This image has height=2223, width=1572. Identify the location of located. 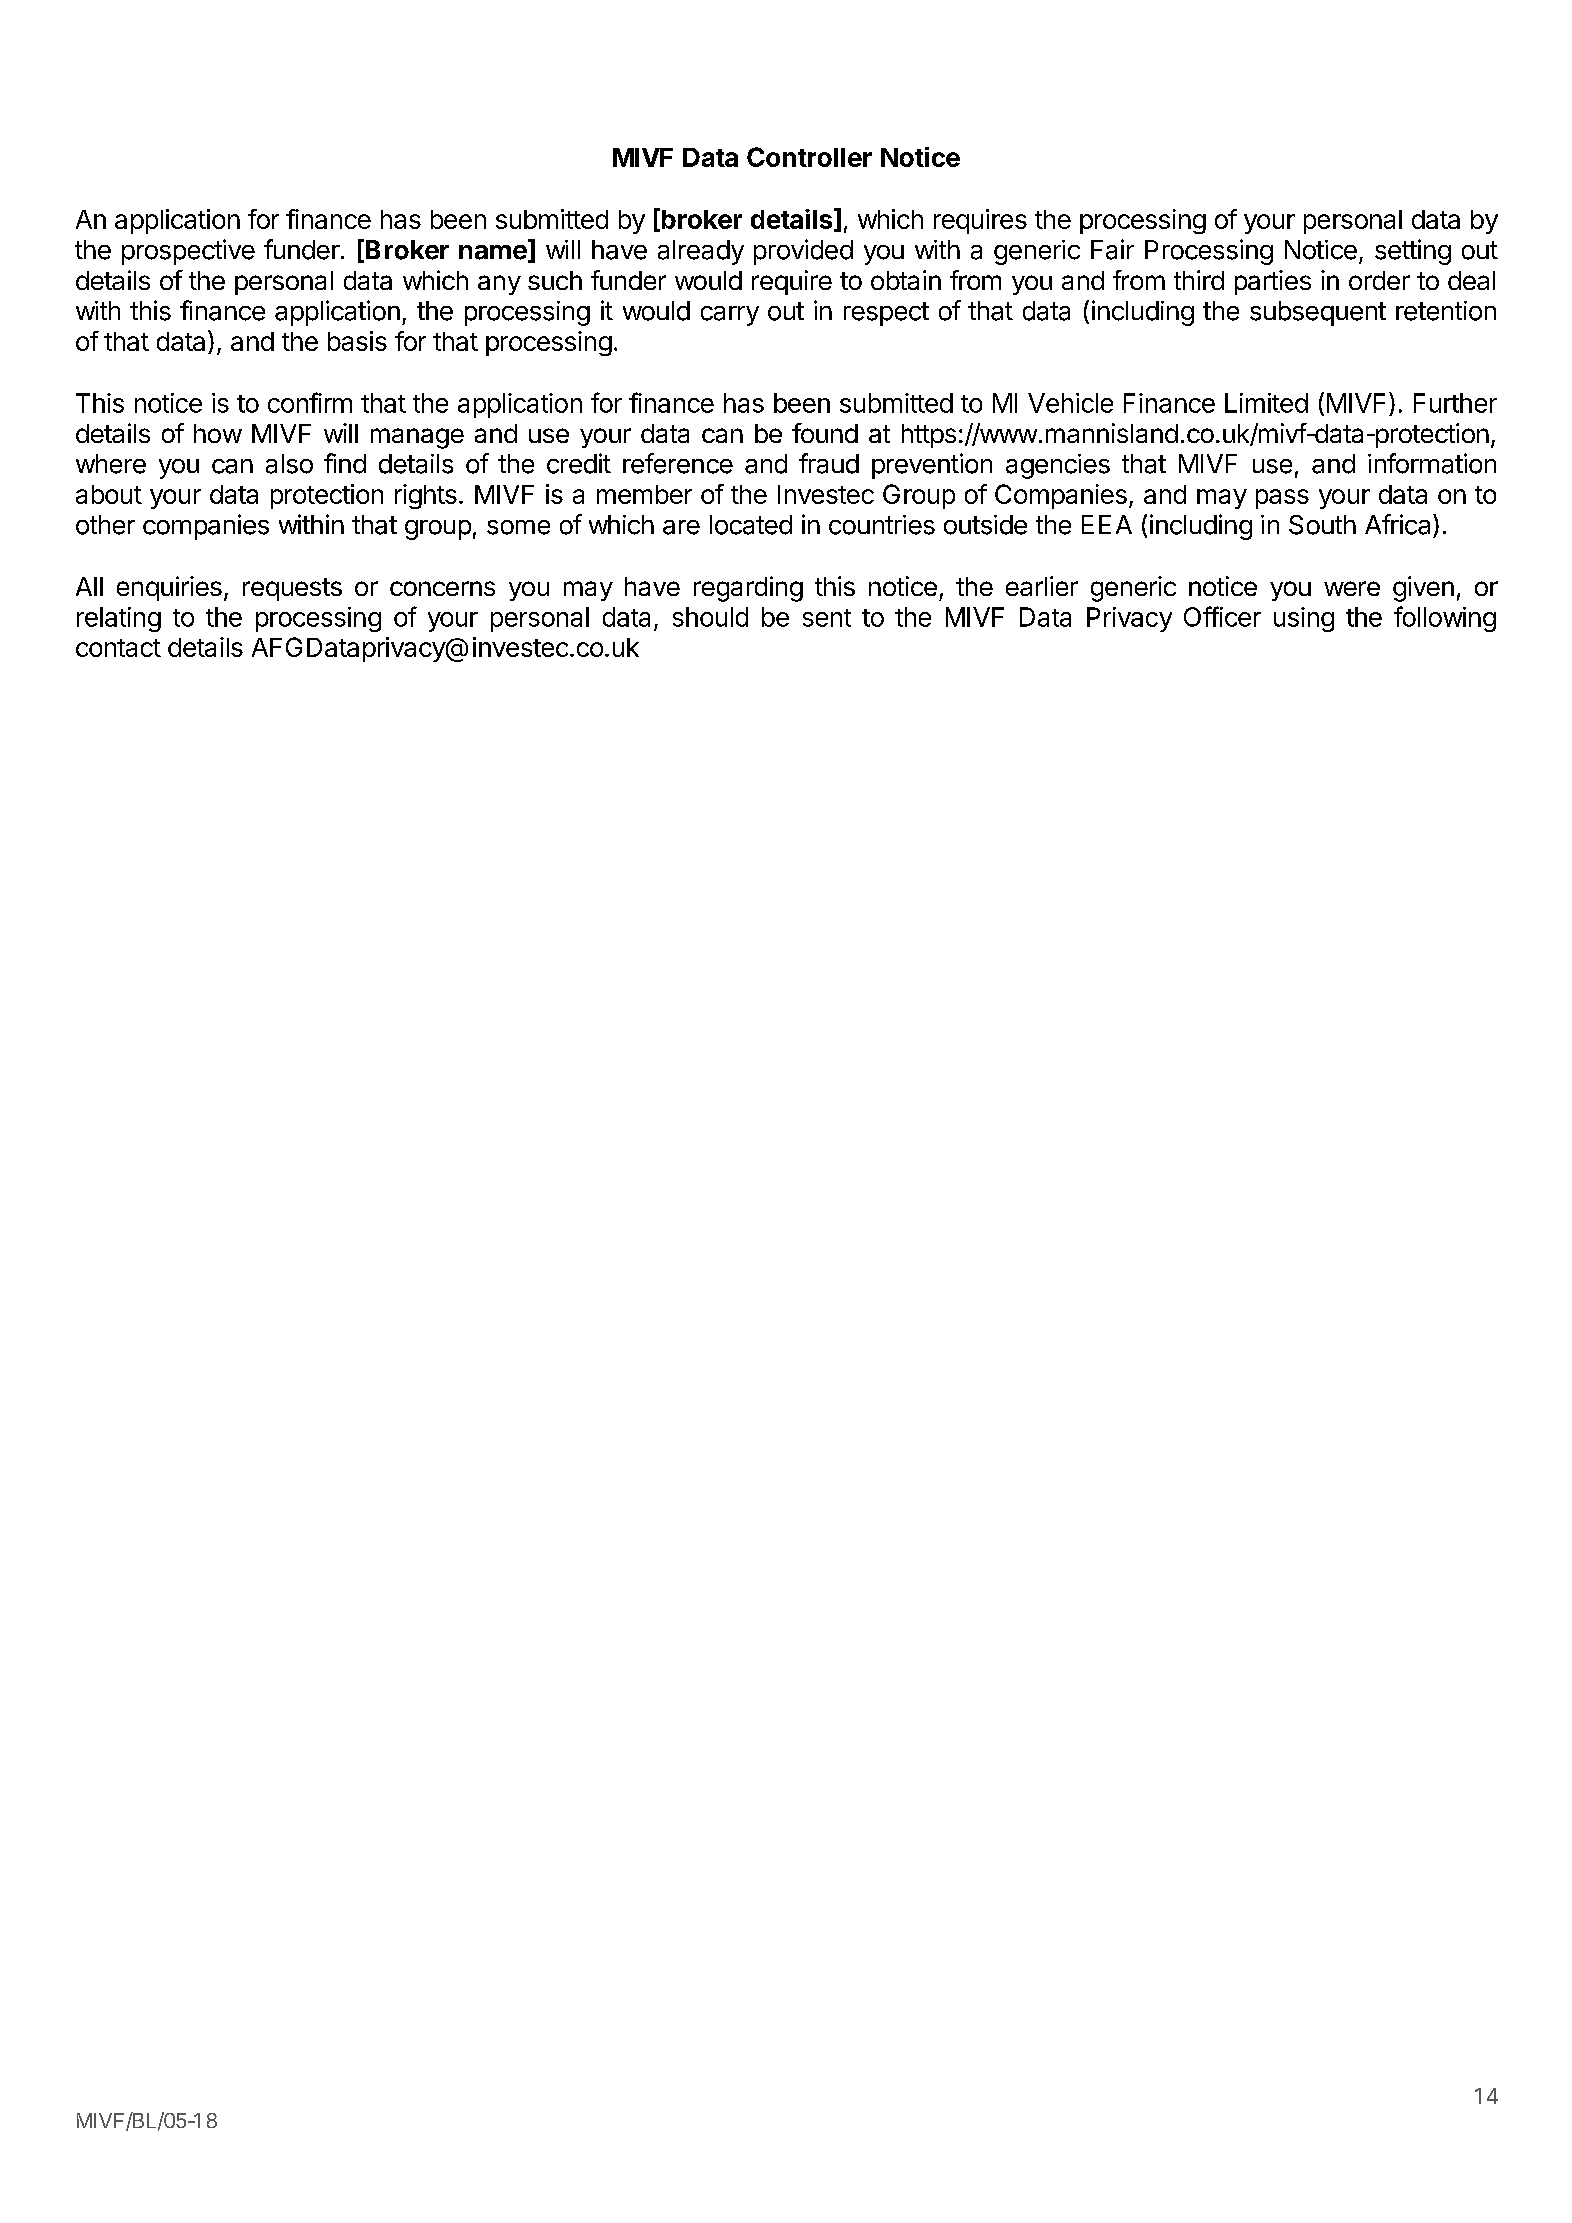
(751, 525).
